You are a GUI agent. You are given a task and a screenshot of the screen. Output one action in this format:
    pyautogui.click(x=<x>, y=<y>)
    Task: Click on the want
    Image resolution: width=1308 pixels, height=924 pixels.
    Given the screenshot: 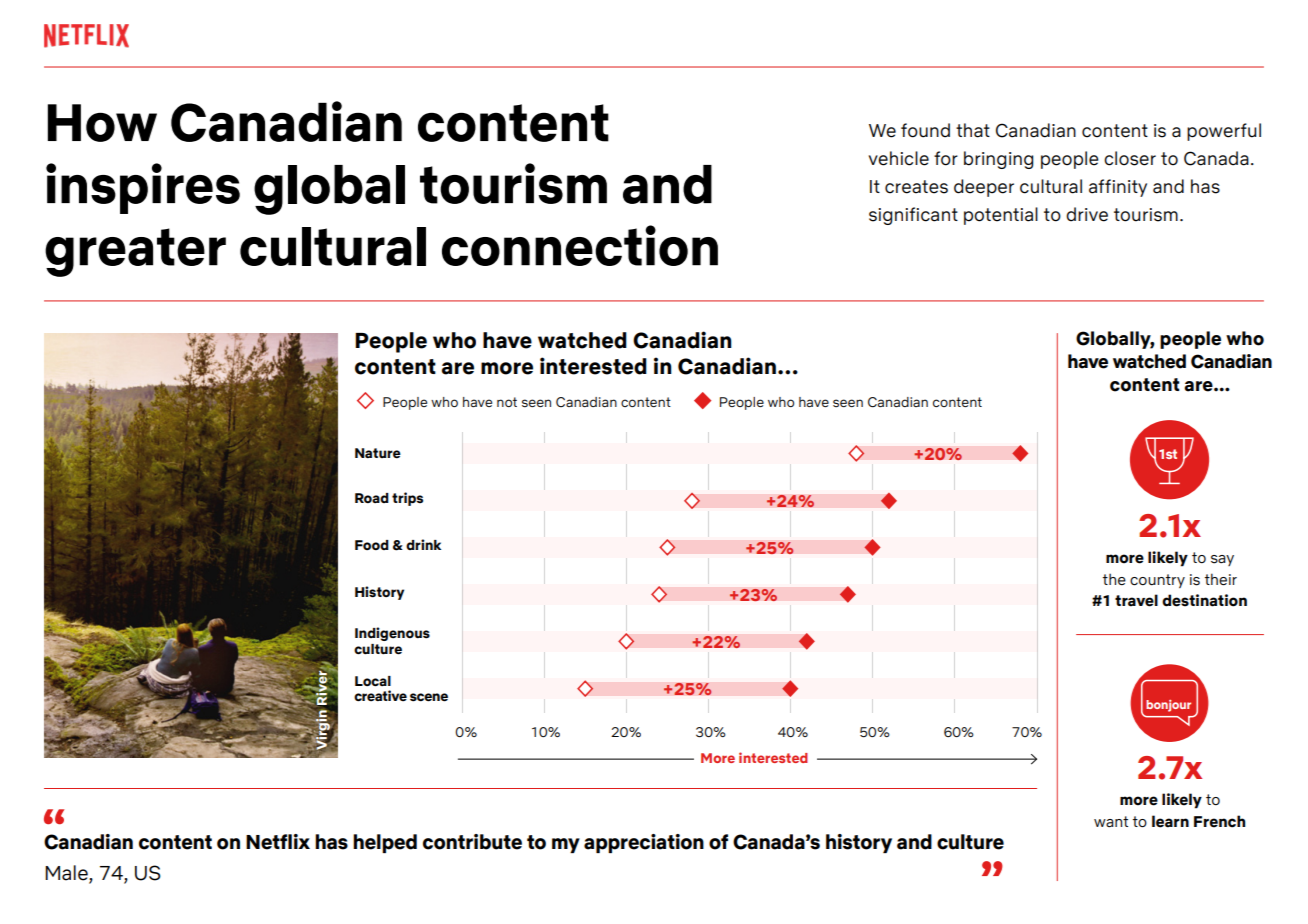 What is the action you would take?
    pyautogui.click(x=1111, y=822)
